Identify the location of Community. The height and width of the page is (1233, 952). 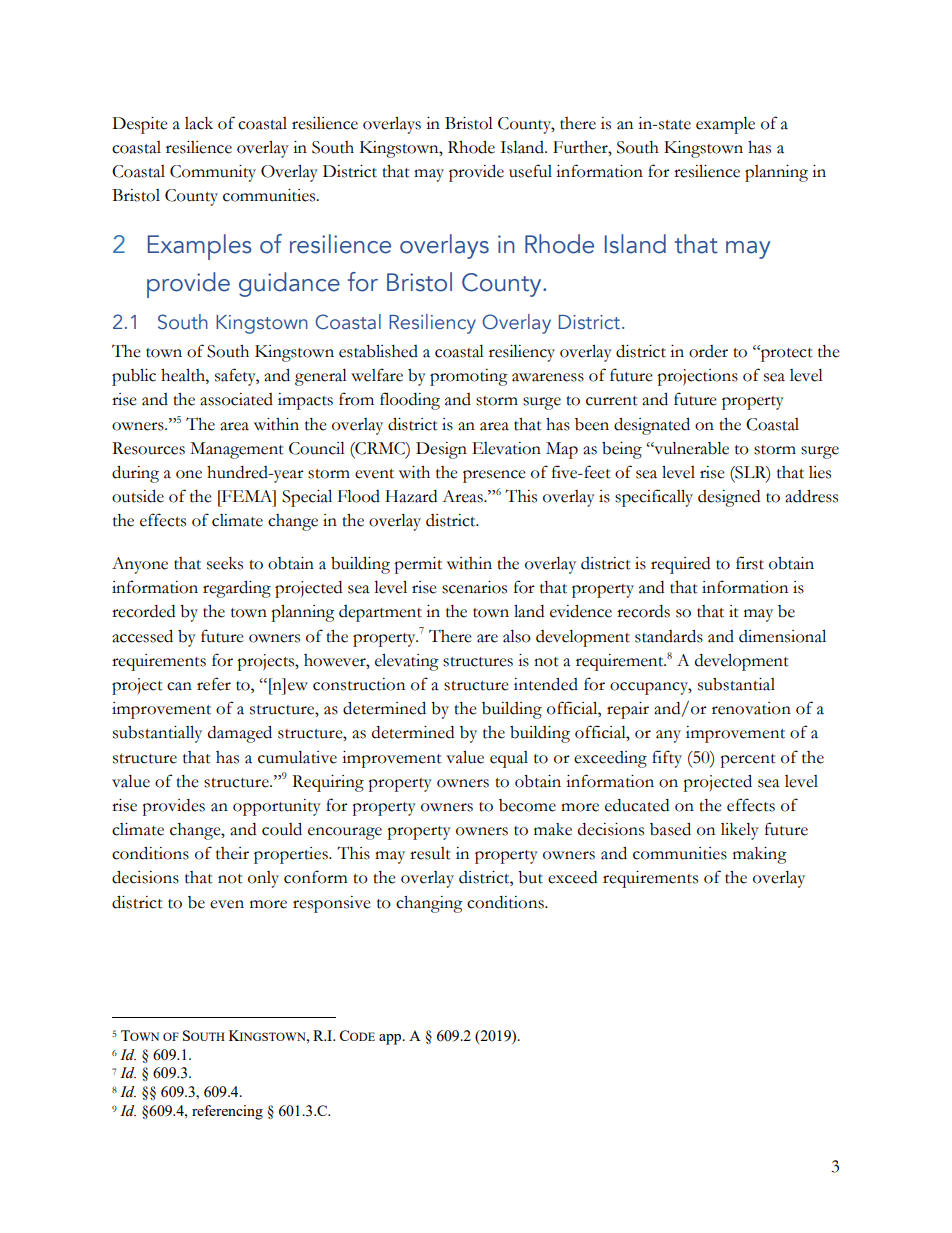
(213, 173).
